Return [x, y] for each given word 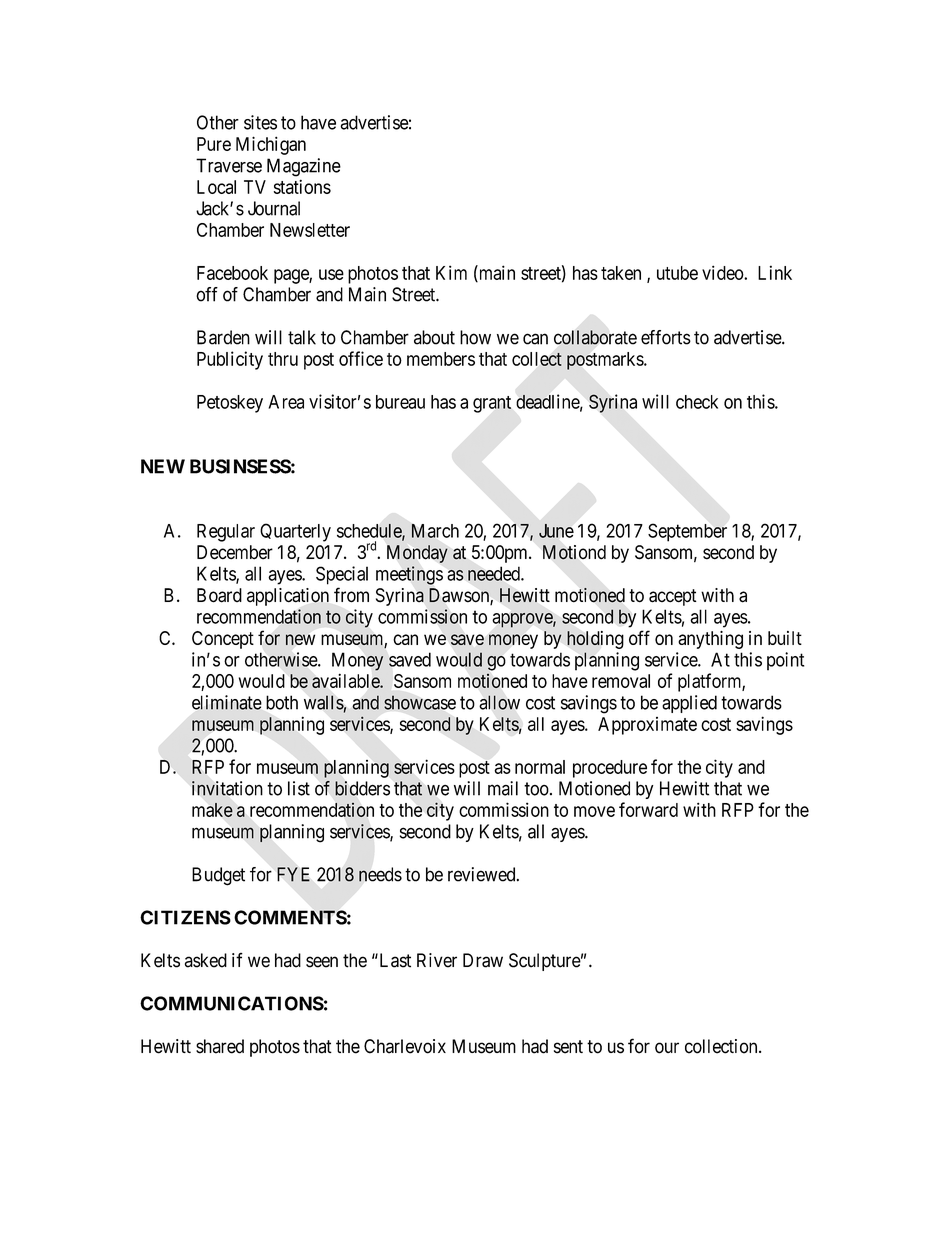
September [687, 532]
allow [500, 702]
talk [302, 337]
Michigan [271, 145]
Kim [451, 272]
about [434, 337]
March [435, 531]
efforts [666, 337]
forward [648, 809]
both [282, 702]
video [723, 272]
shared [220, 1046]
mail [503, 788]
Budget [218, 876]
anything [710, 640]
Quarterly [295, 532]
